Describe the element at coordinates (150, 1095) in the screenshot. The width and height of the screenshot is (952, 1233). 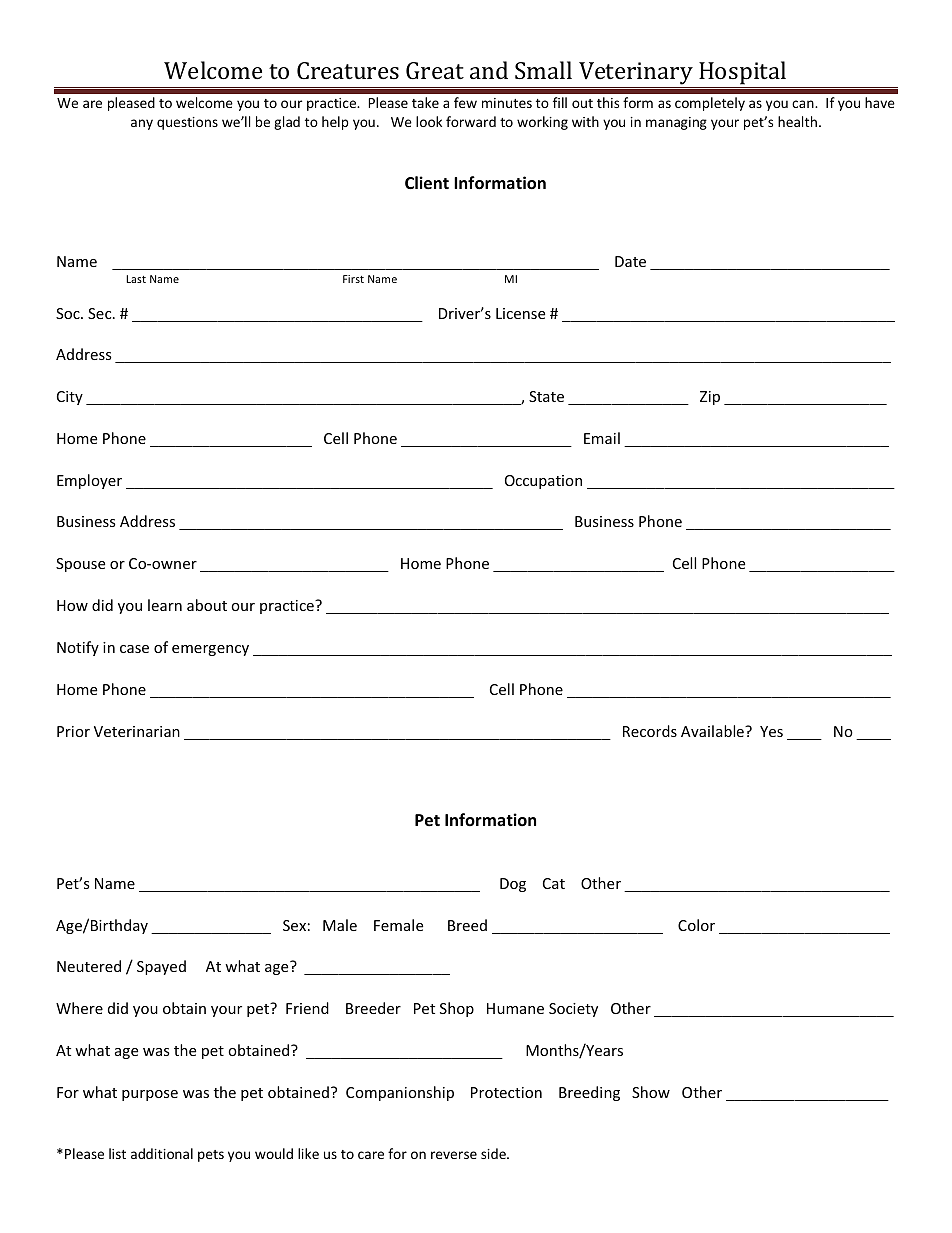
I see `purpose` at that location.
